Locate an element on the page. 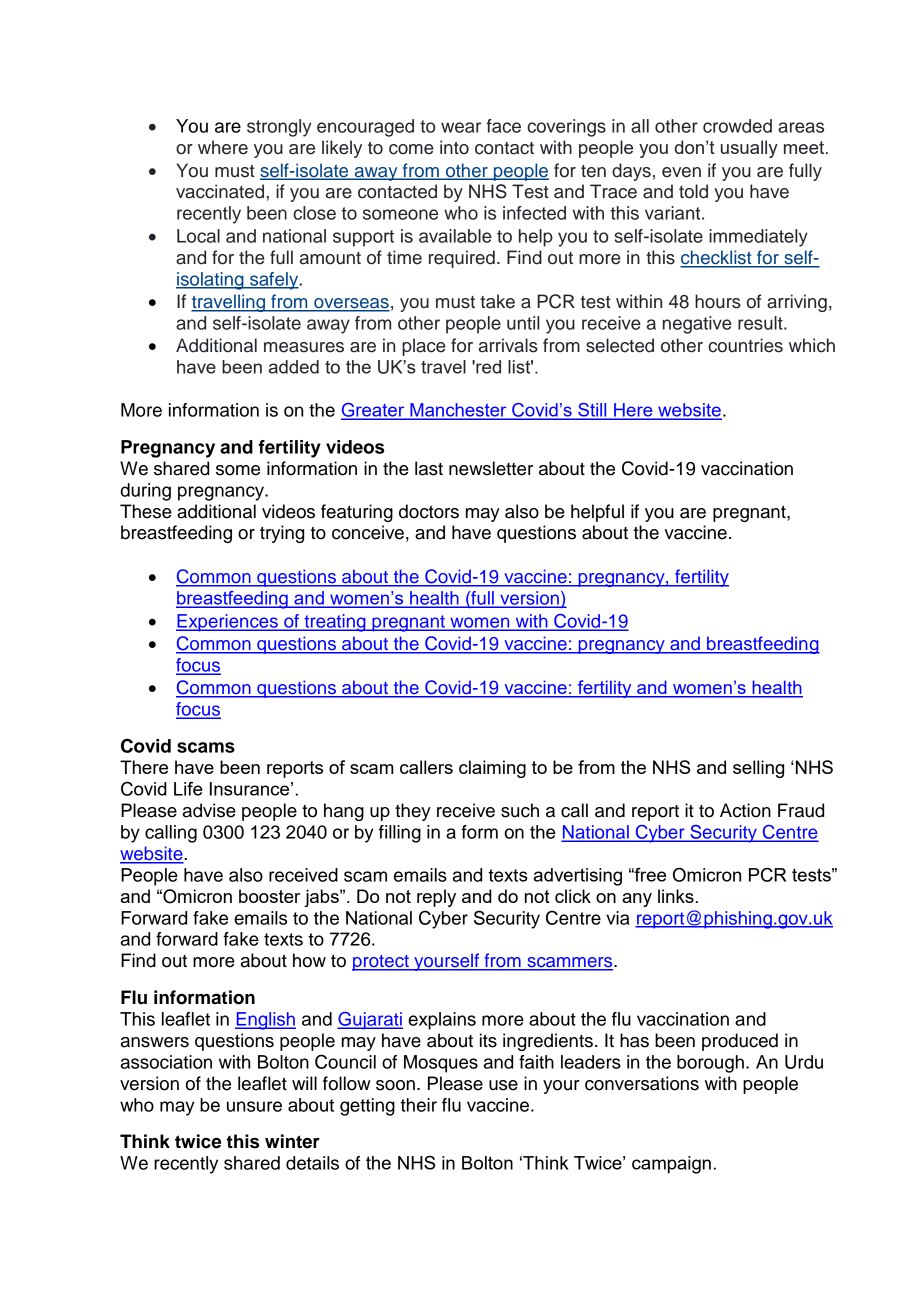 The height and width of the image is (1308, 924). unsure is located at coordinates (254, 1106).
